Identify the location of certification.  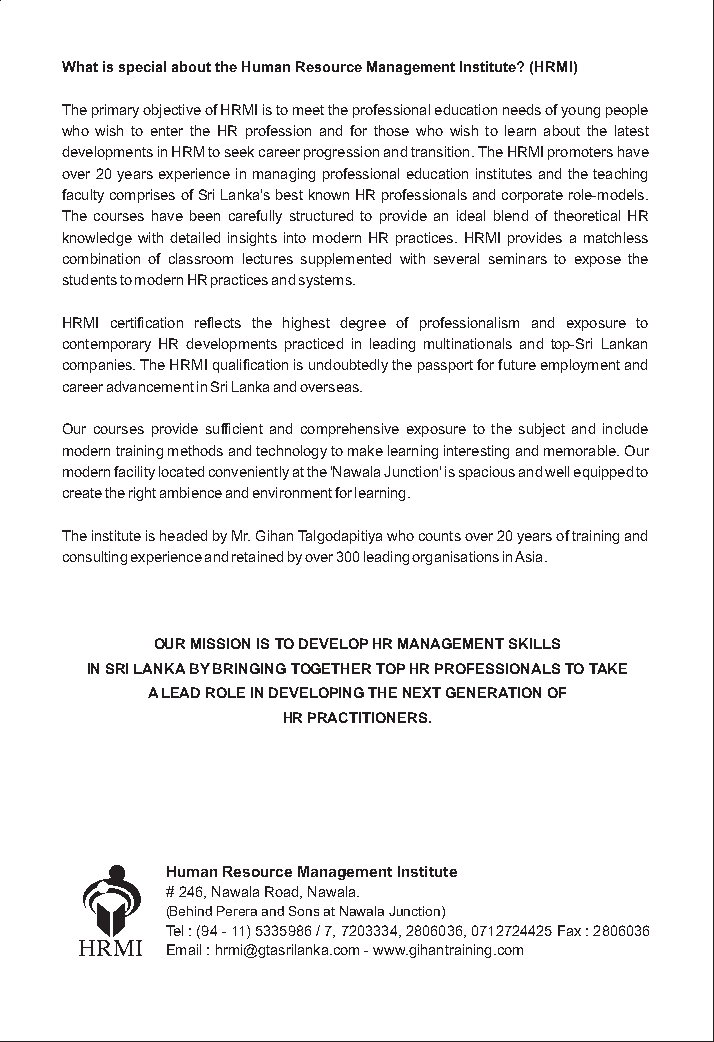
(147, 322).
